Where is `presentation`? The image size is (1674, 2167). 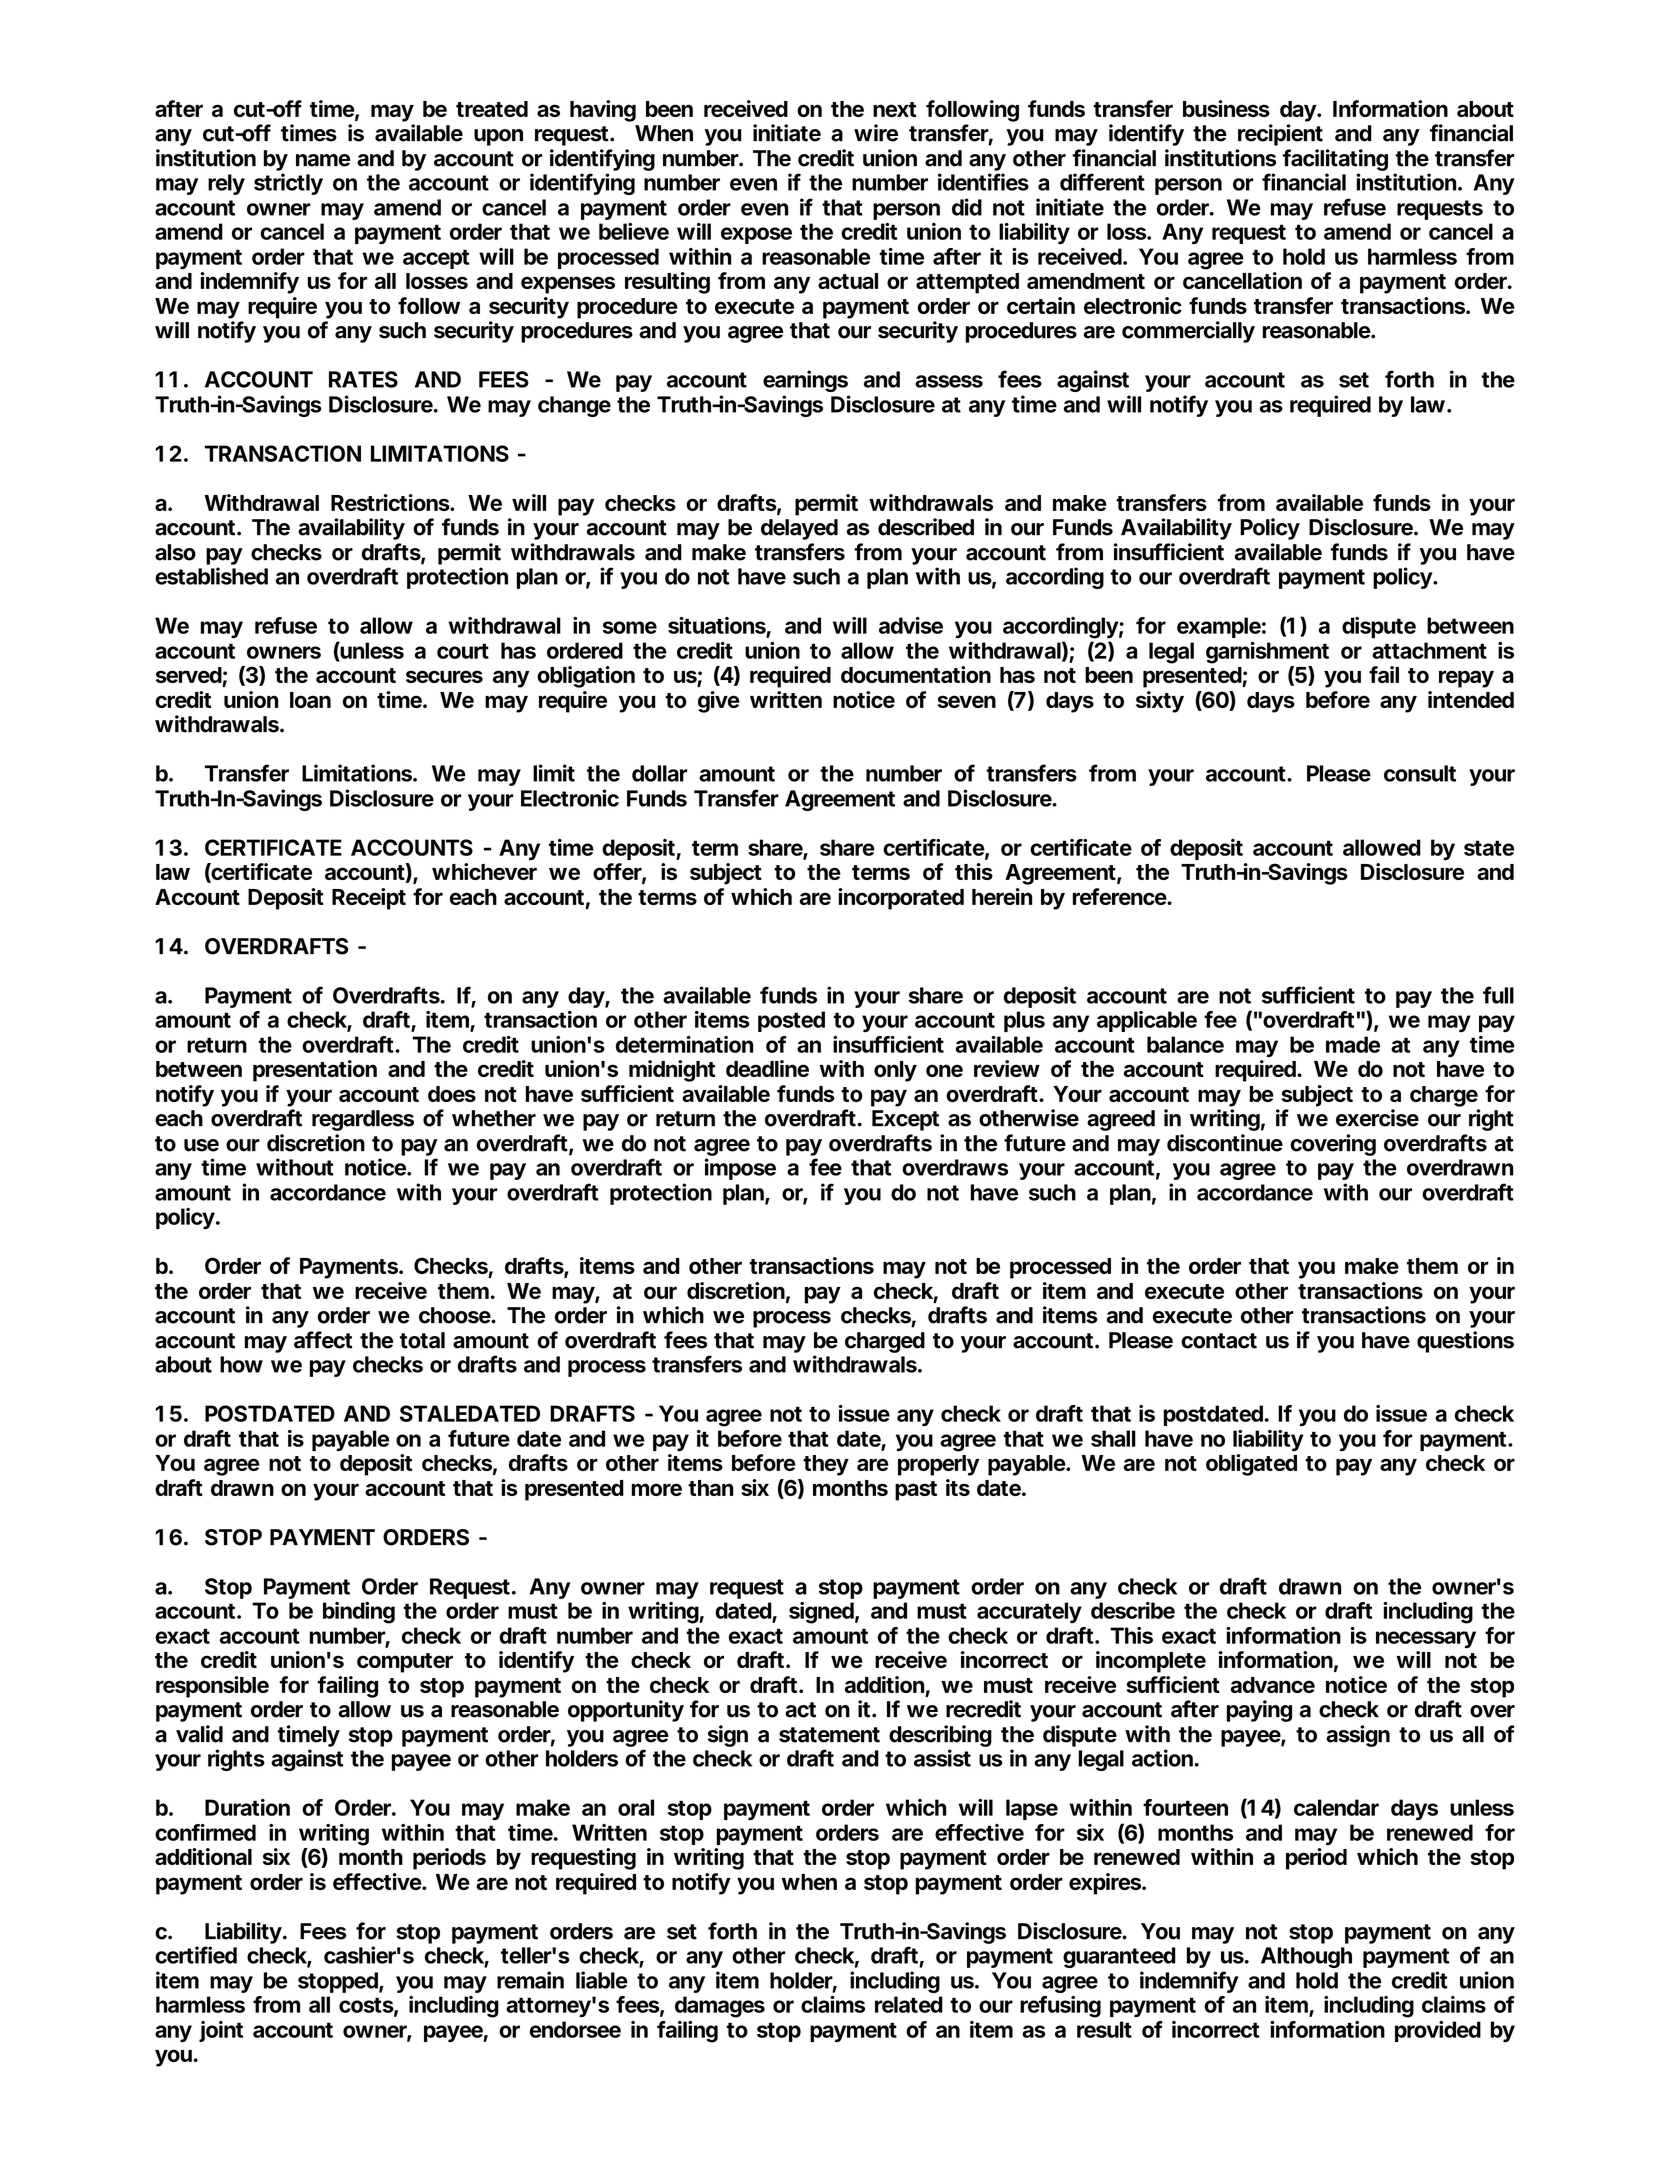
presentation is located at coordinates (315, 1071).
